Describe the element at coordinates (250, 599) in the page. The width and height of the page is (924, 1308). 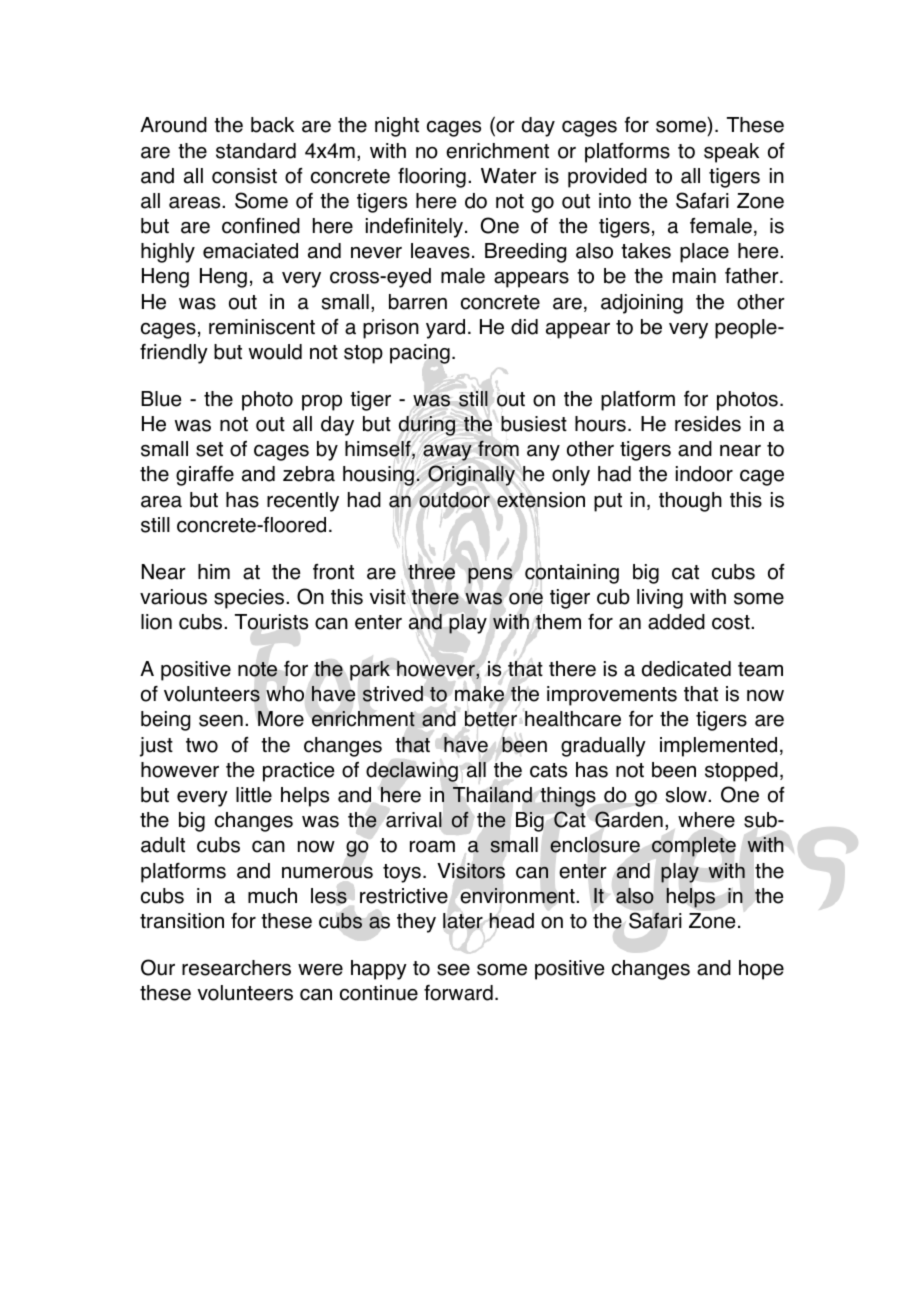
I see `species` at that location.
